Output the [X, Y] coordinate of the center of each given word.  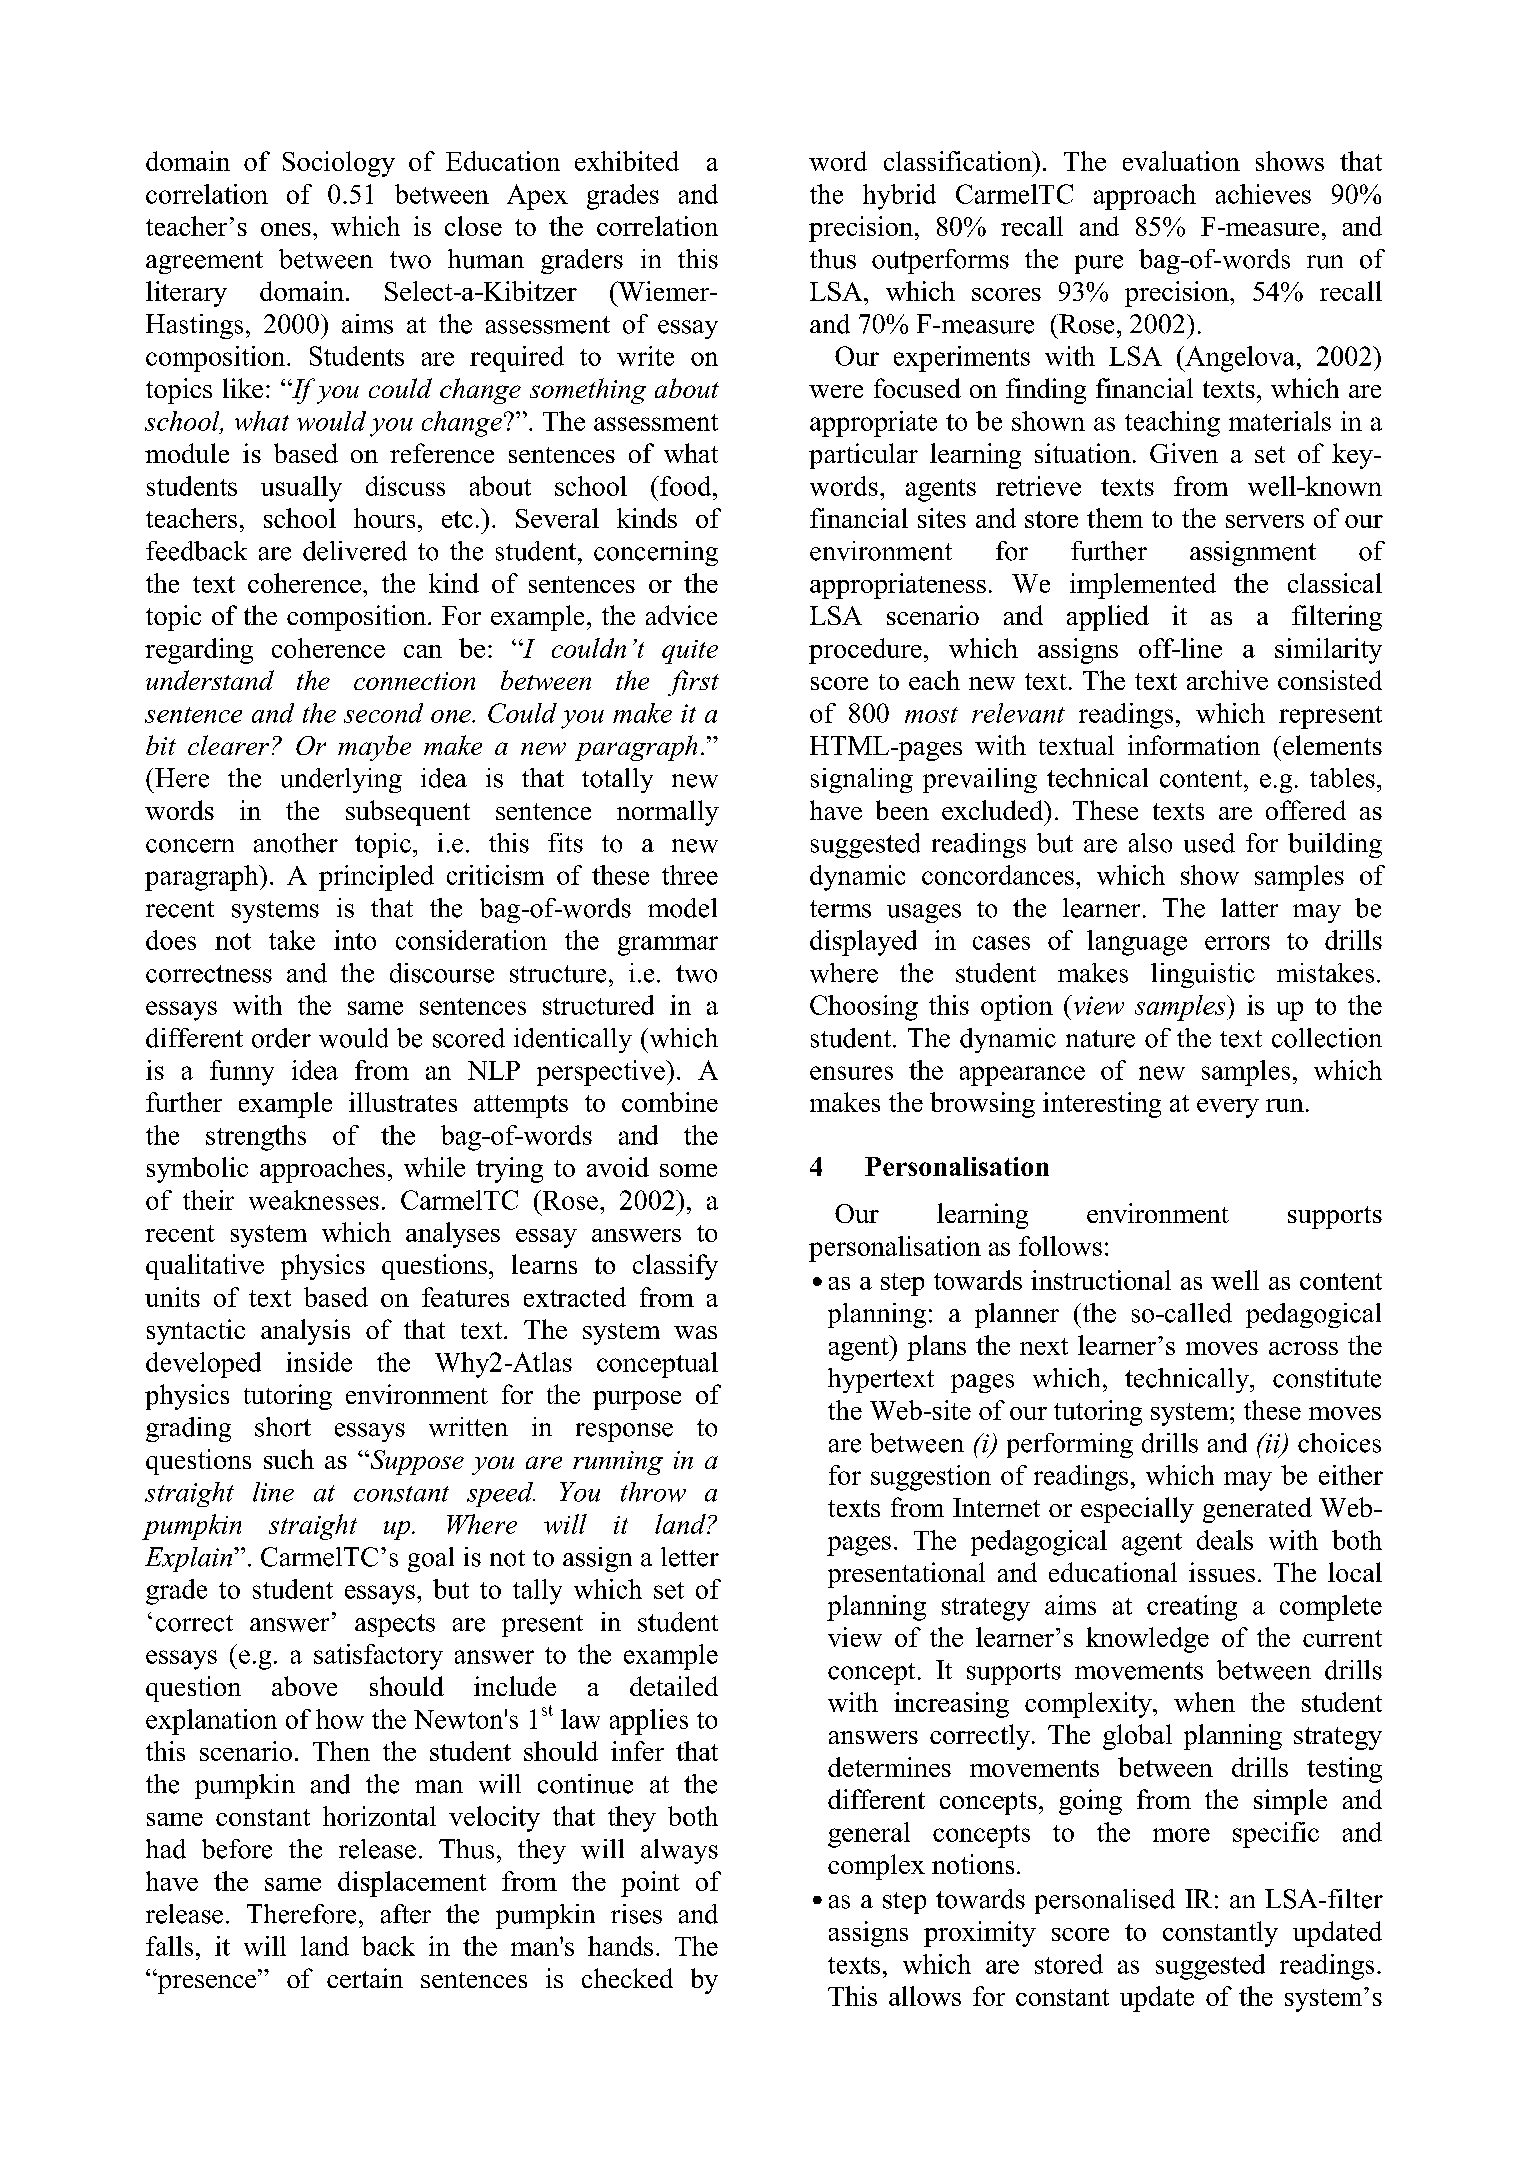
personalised [1105, 1901]
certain [365, 1978]
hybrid [899, 197]
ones [286, 229]
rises [636, 1914]
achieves [1263, 194]
